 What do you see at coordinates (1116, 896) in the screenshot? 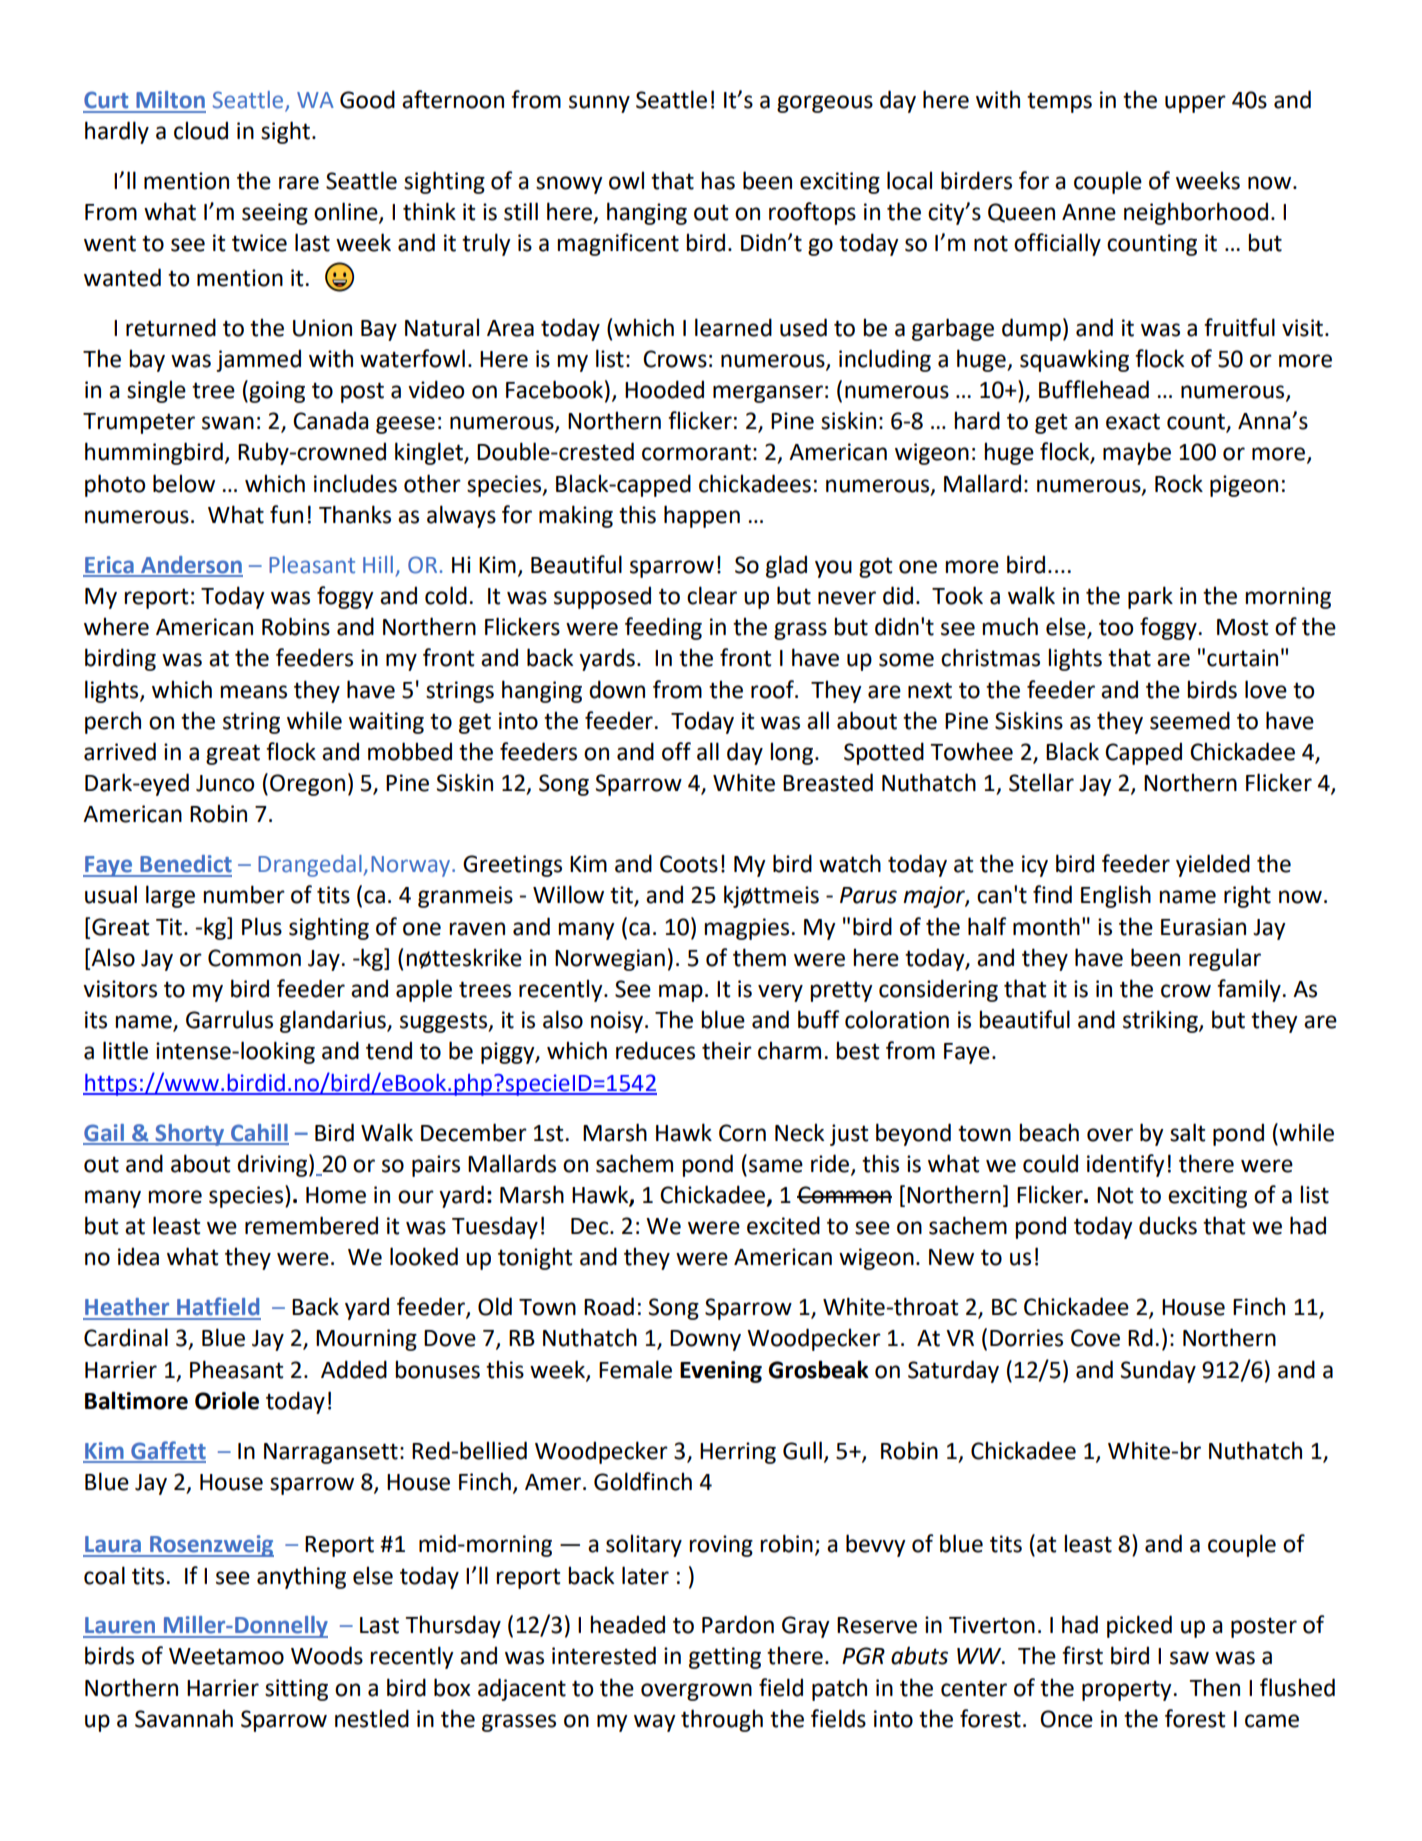
I see `English` at bounding box center [1116, 896].
